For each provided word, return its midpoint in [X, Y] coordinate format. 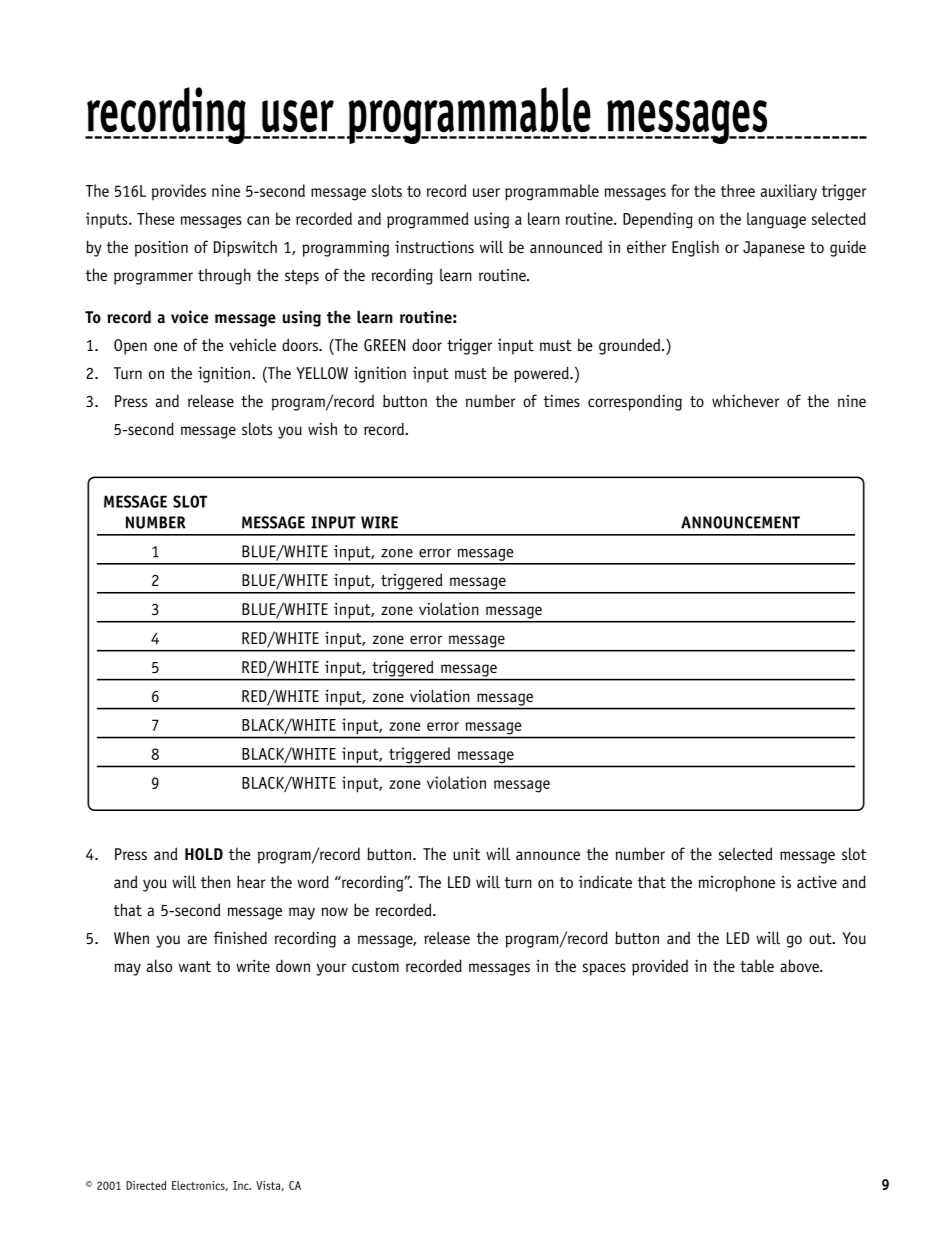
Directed [146, 1185]
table [757, 965]
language [776, 220]
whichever [745, 400]
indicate [605, 881]
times [562, 401]
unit [466, 854]
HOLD [204, 854]
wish [322, 428]
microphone [736, 884]
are [197, 939]
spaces [604, 969]
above [800, 965]
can [258, 220]
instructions [434, 247]
